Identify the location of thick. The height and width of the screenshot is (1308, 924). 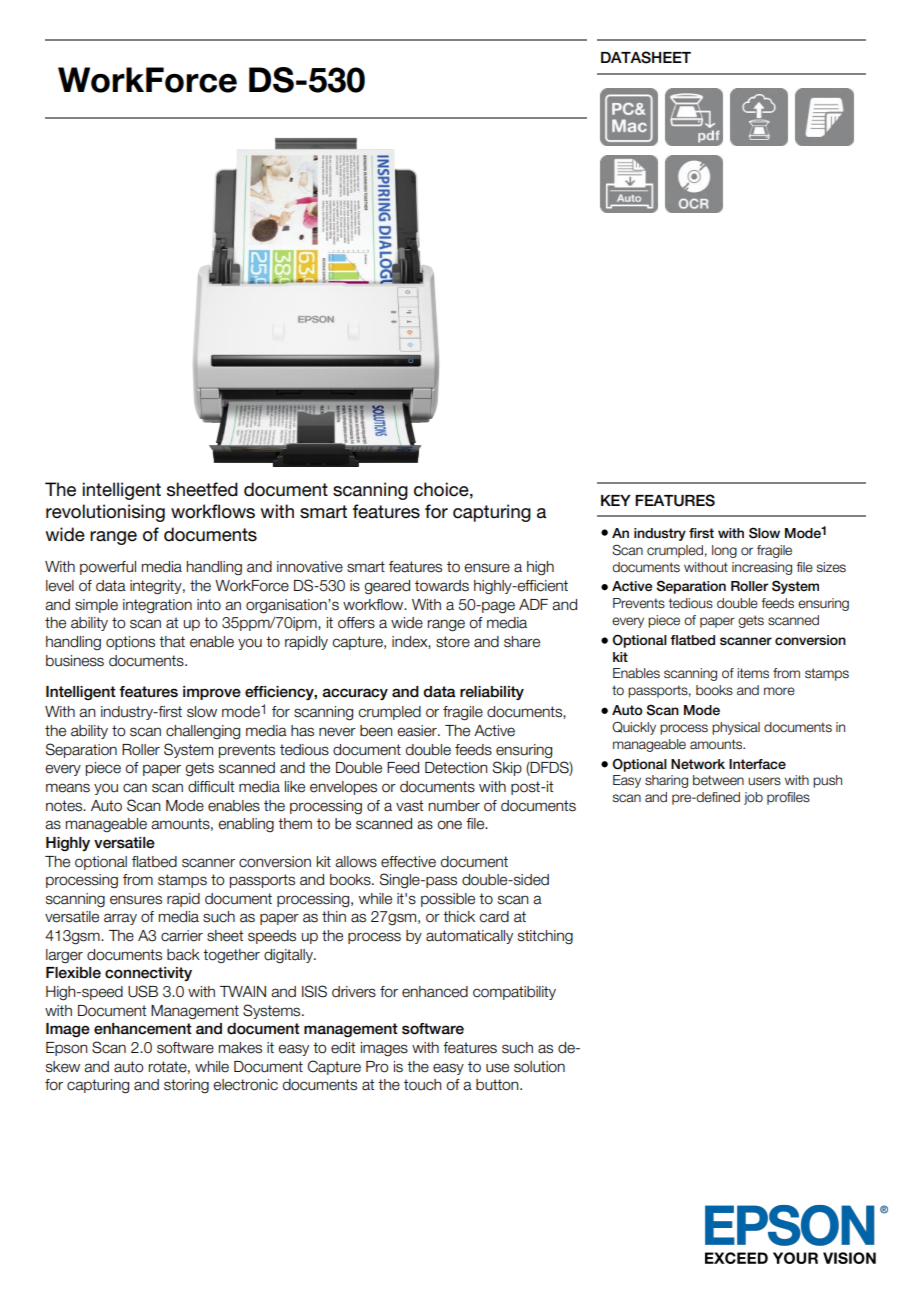
(459, 917).
